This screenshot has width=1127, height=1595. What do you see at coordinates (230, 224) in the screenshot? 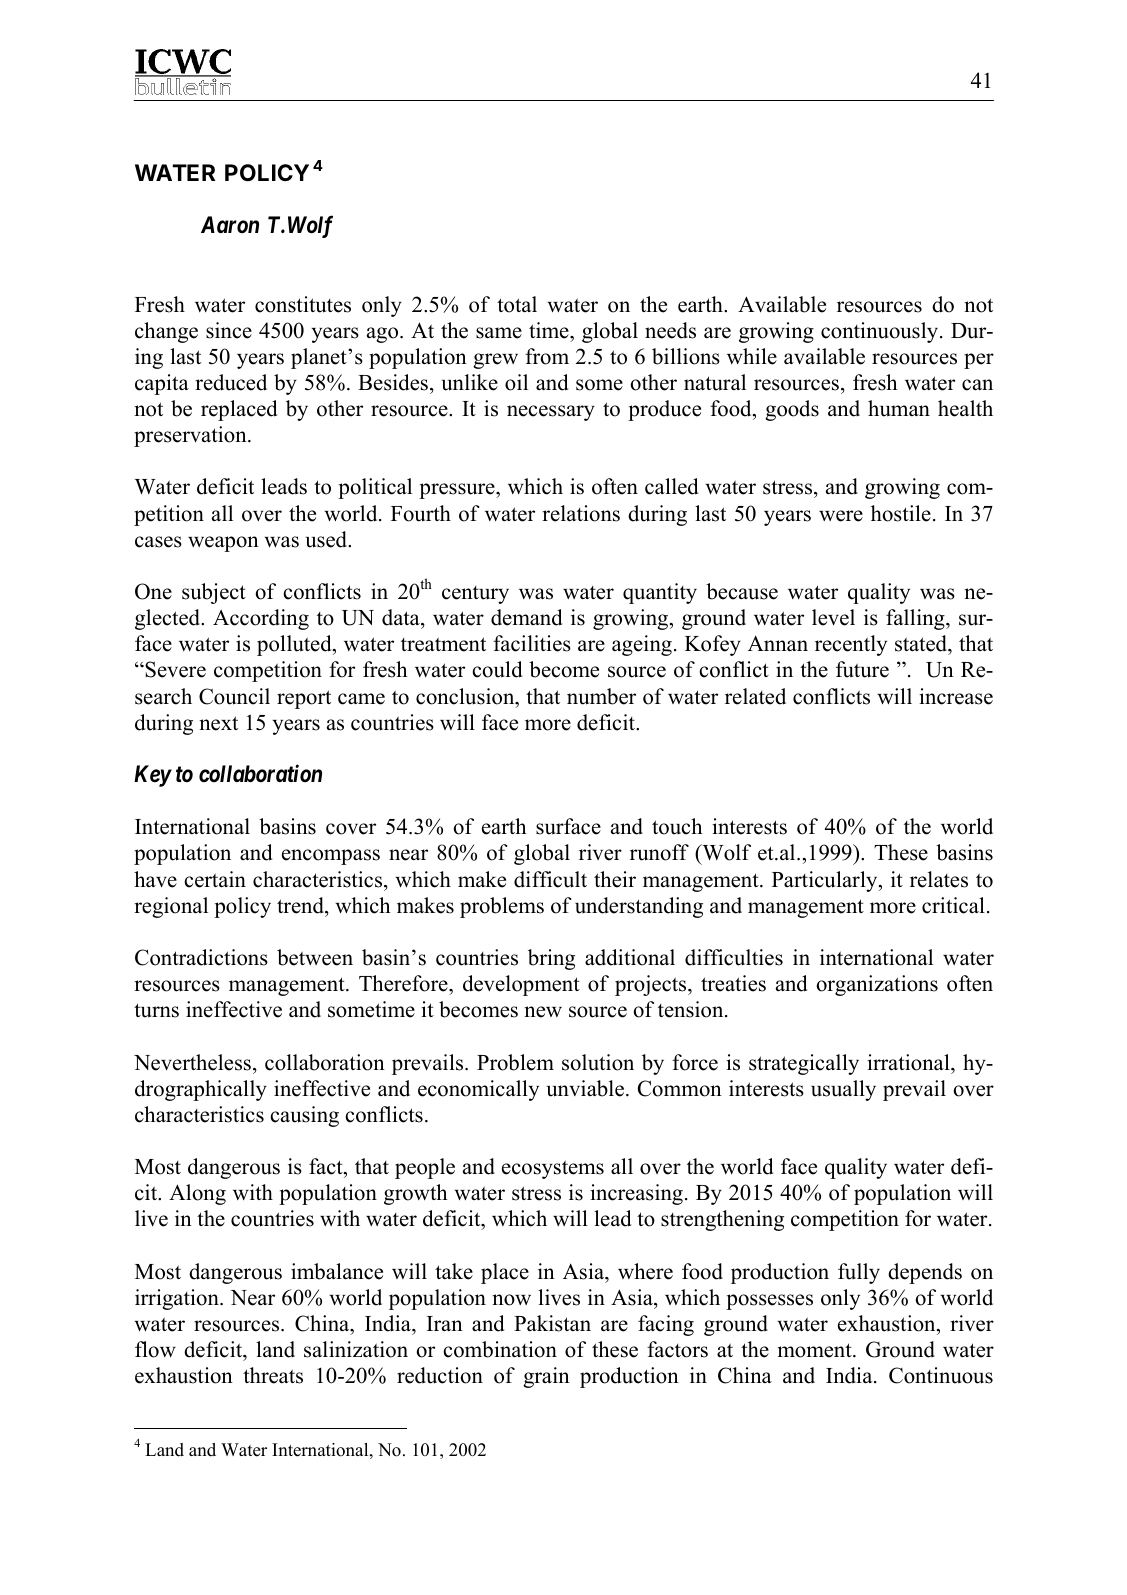
I see `Aaron` at bounding box center [230, 224].
